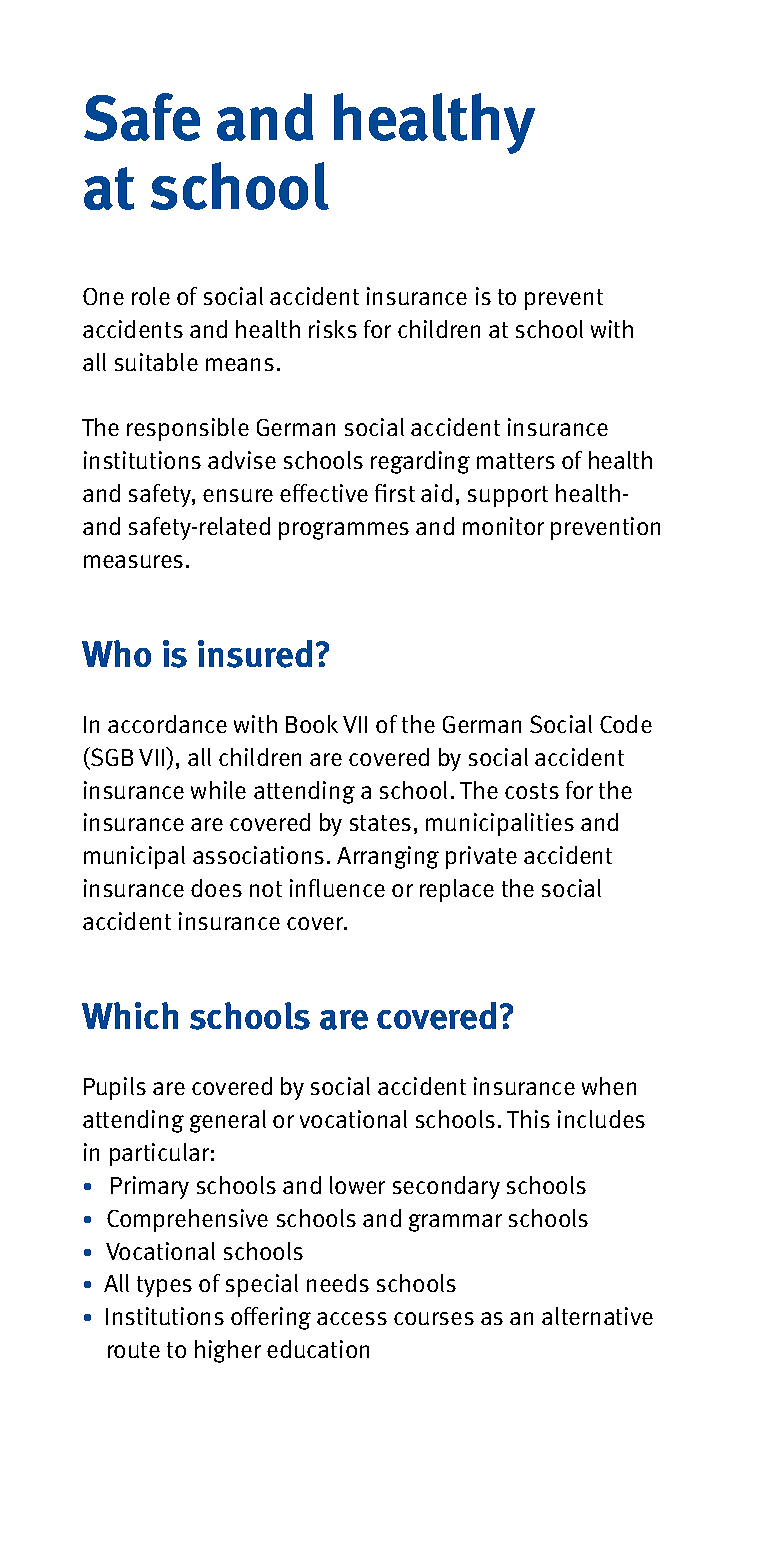  I want to click on matters, so click(516, 461).
